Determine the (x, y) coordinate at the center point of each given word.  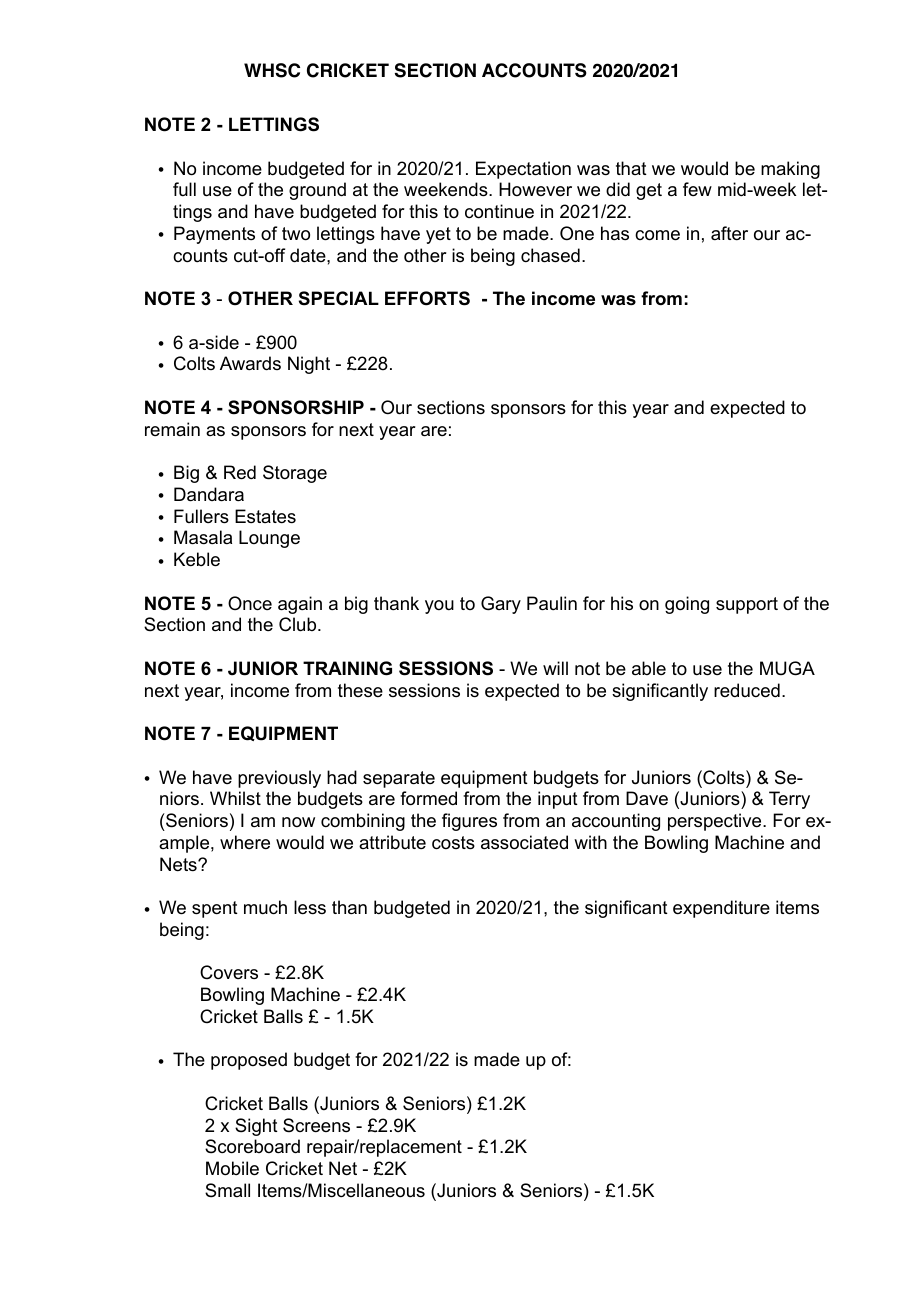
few (697, 189)
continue (499, 211)
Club (299, 624)
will (555, 668)
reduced (747, 690)
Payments (214, 235)
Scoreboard (252, 1146)
